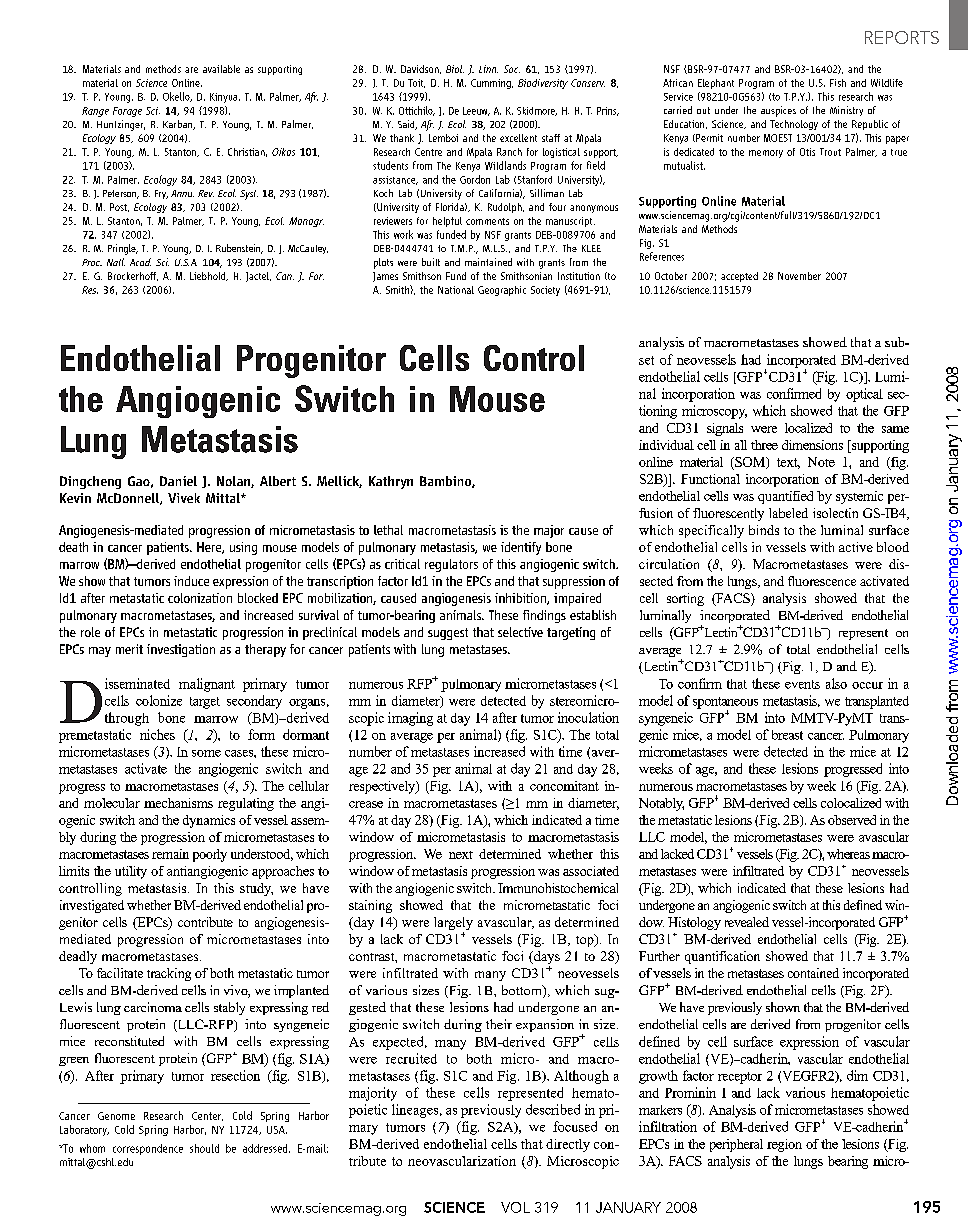  What do you see at coordinates (181, 650) in the image?
I see `investigation` at bounding box center [181, 650].
